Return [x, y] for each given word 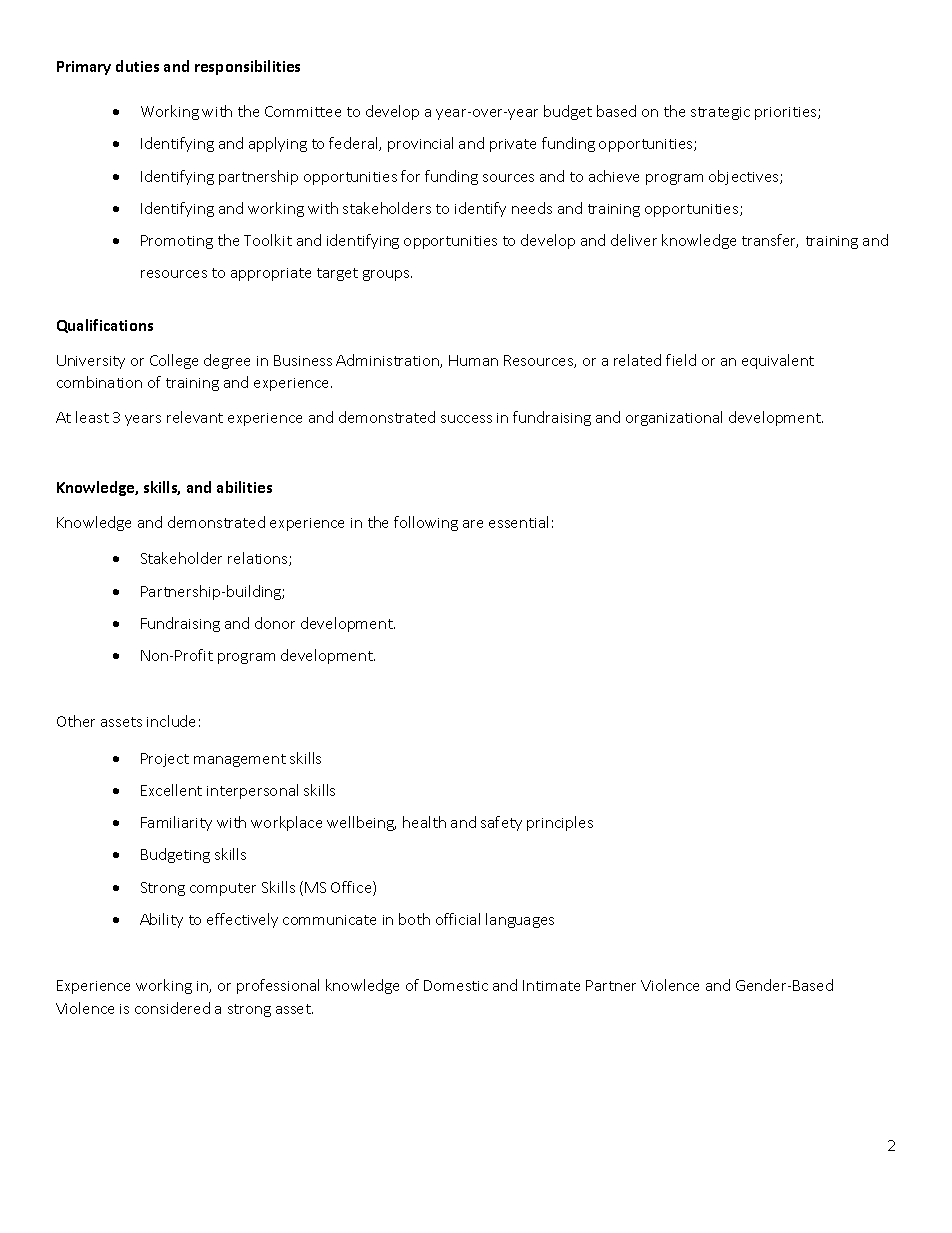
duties [137, 66]
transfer [770, 241]
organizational [674, 418]
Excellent [171, 790]
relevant [195, 417]
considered [172, 1008]
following [426, 523]
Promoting [177, 242]
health [424, 822]
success [466, 419]
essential [518, 522]
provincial [420, 144]
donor [275, 623]
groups [387, 275]
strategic [720, 113]
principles [560, 823]
